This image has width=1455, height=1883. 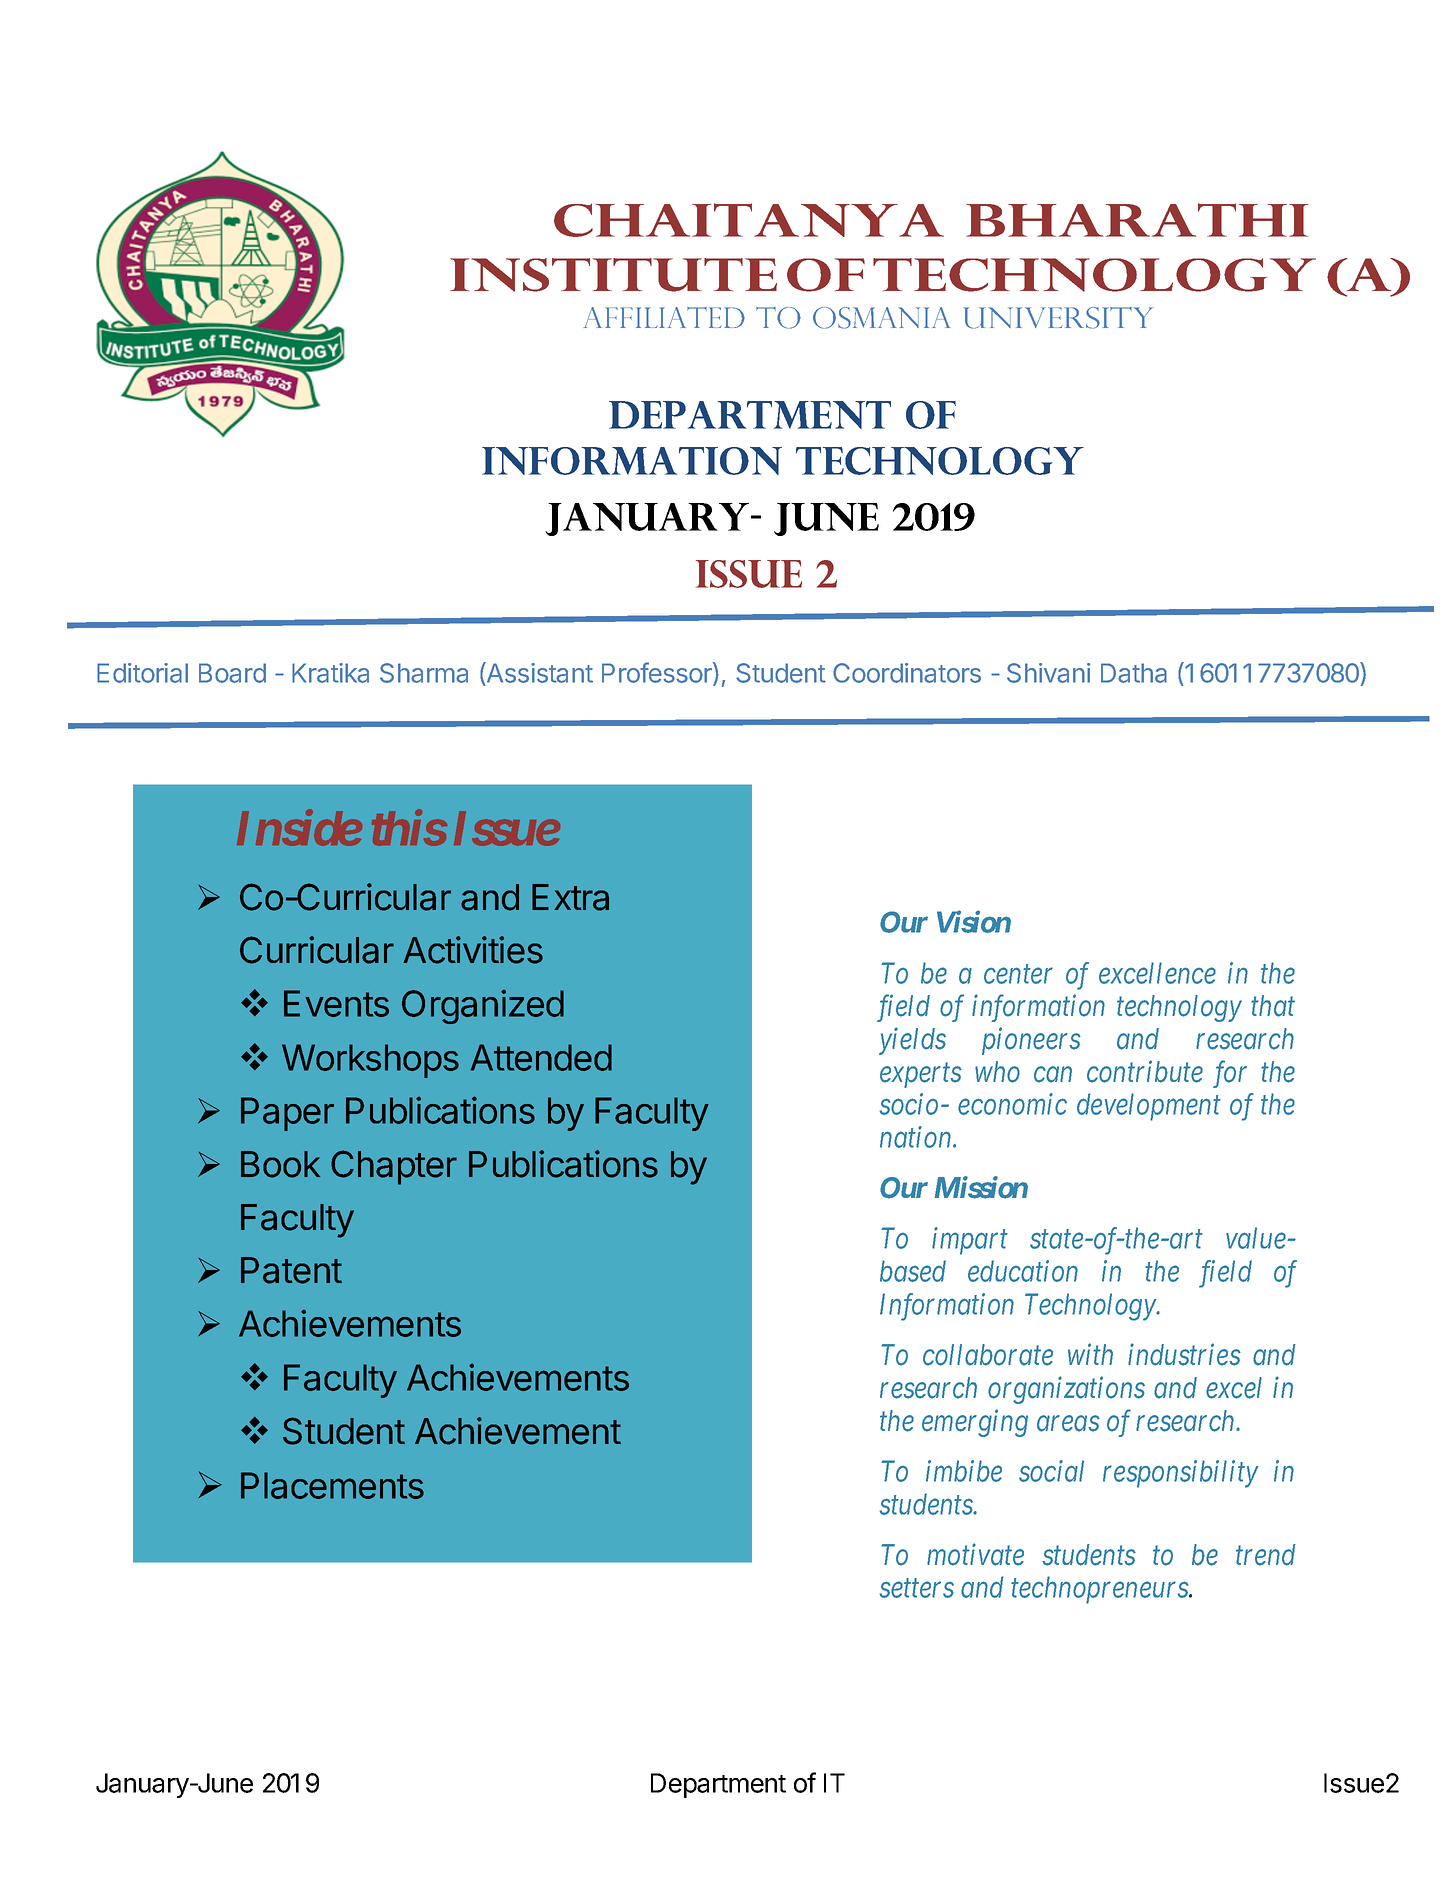 I want to click on Board, so click(x=232, y=673).
